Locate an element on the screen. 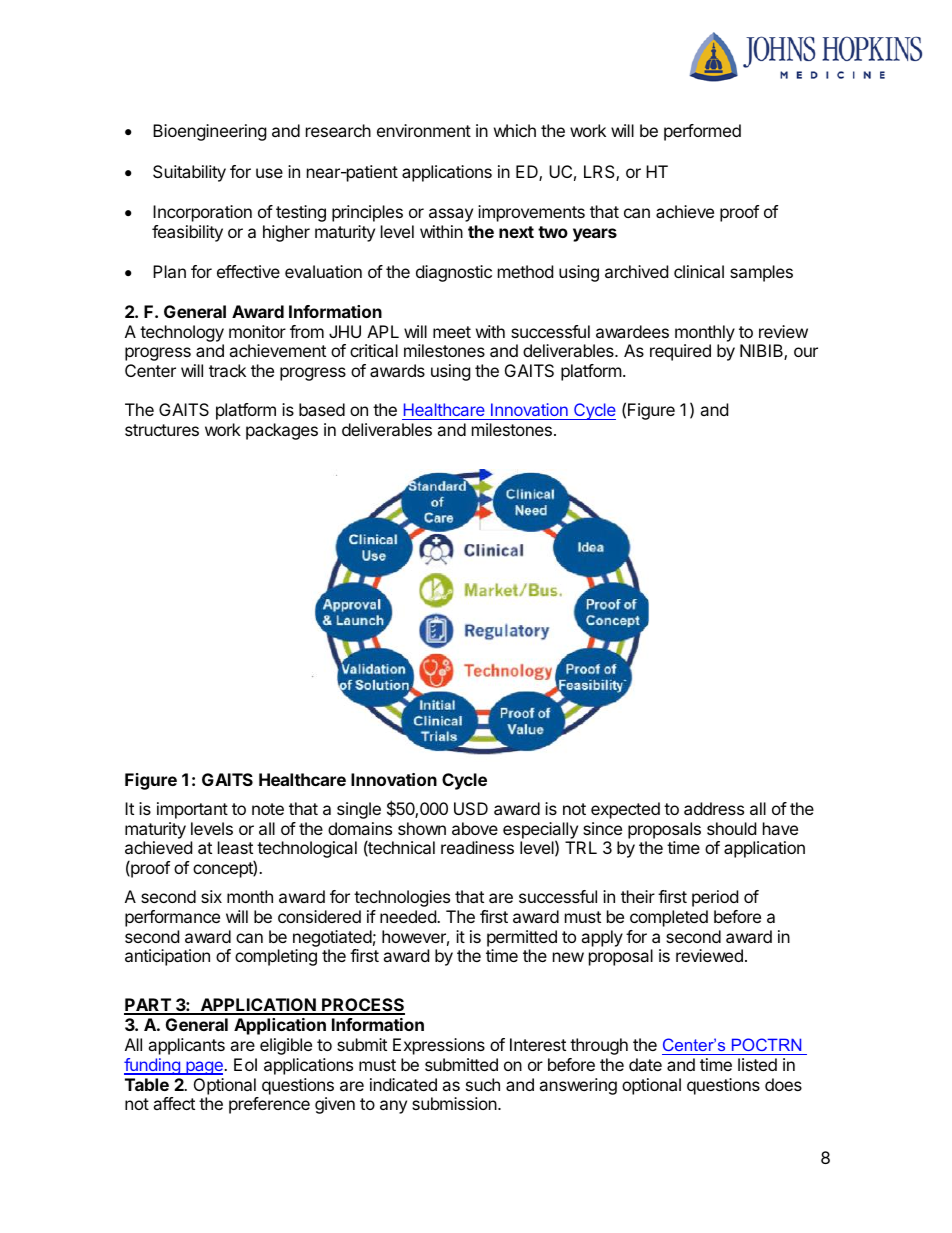 The height and width of the screenshot is (1233, 952). required is located at coordinates (680, 352).
